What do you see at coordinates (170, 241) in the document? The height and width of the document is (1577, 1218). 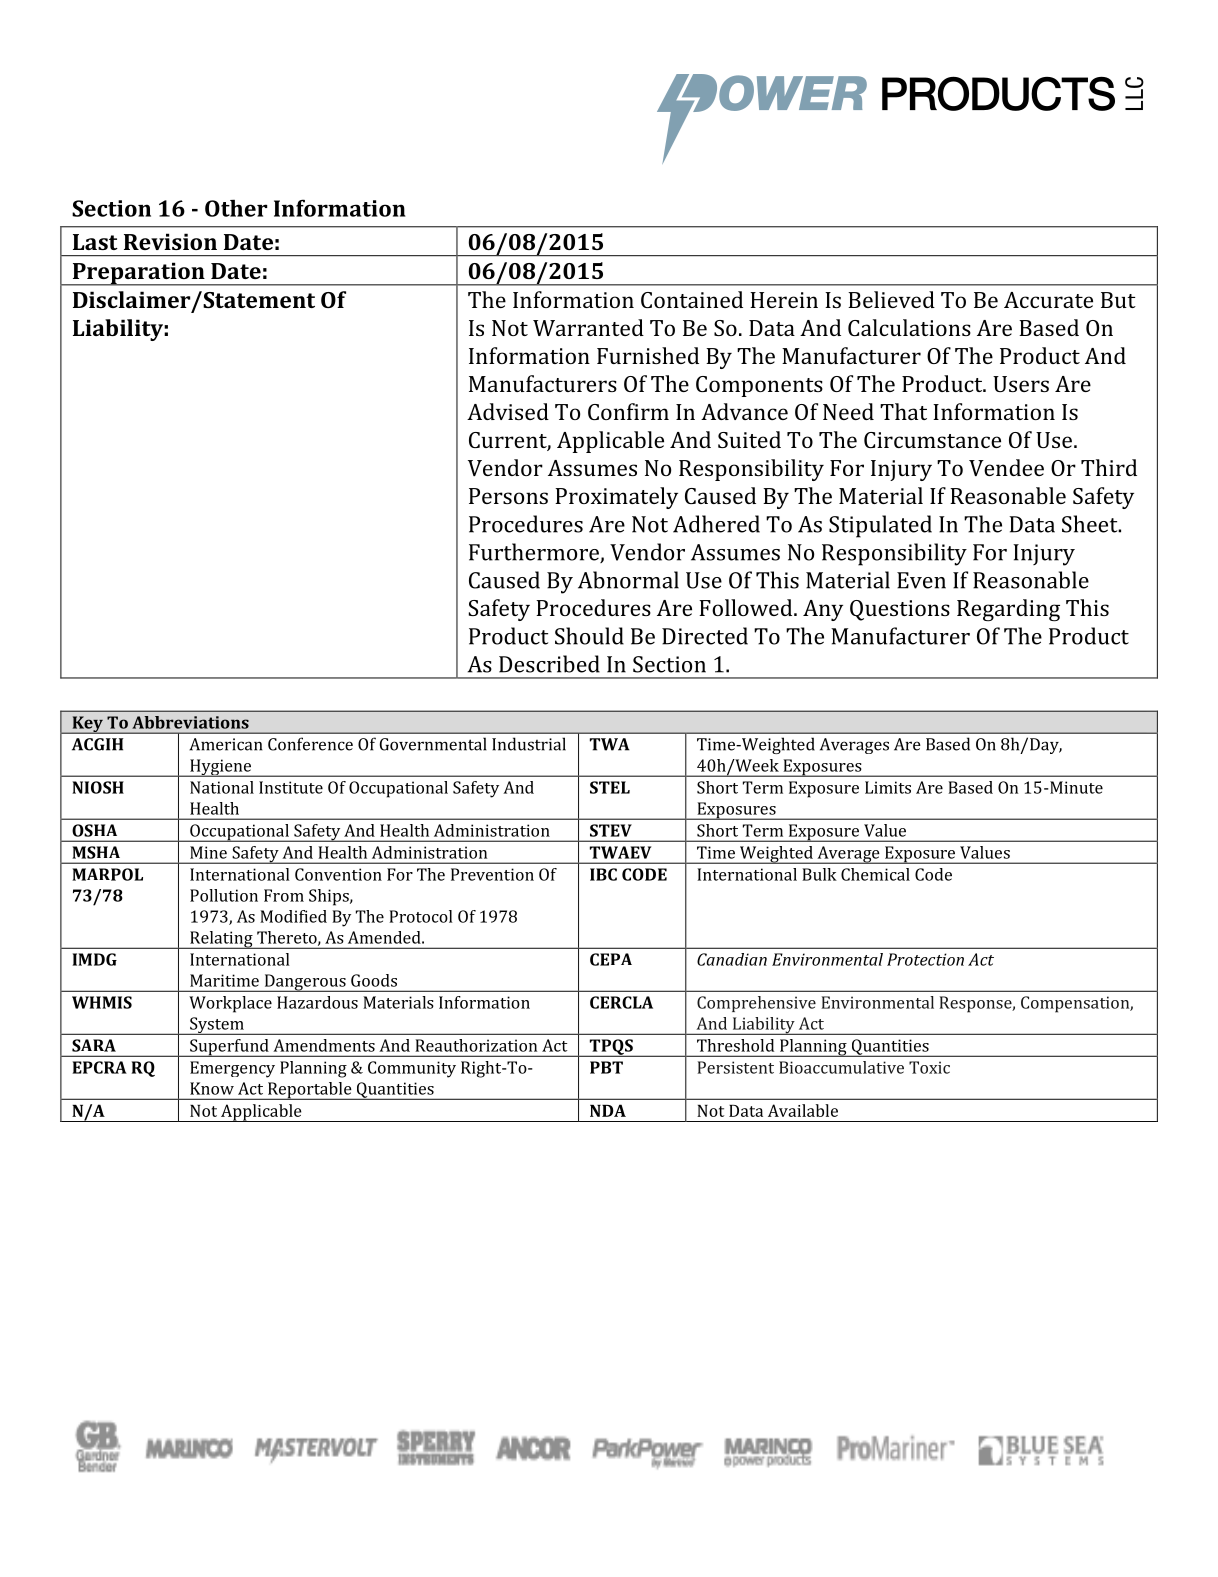 I see `Revision` at bounding box center [170, 241].
